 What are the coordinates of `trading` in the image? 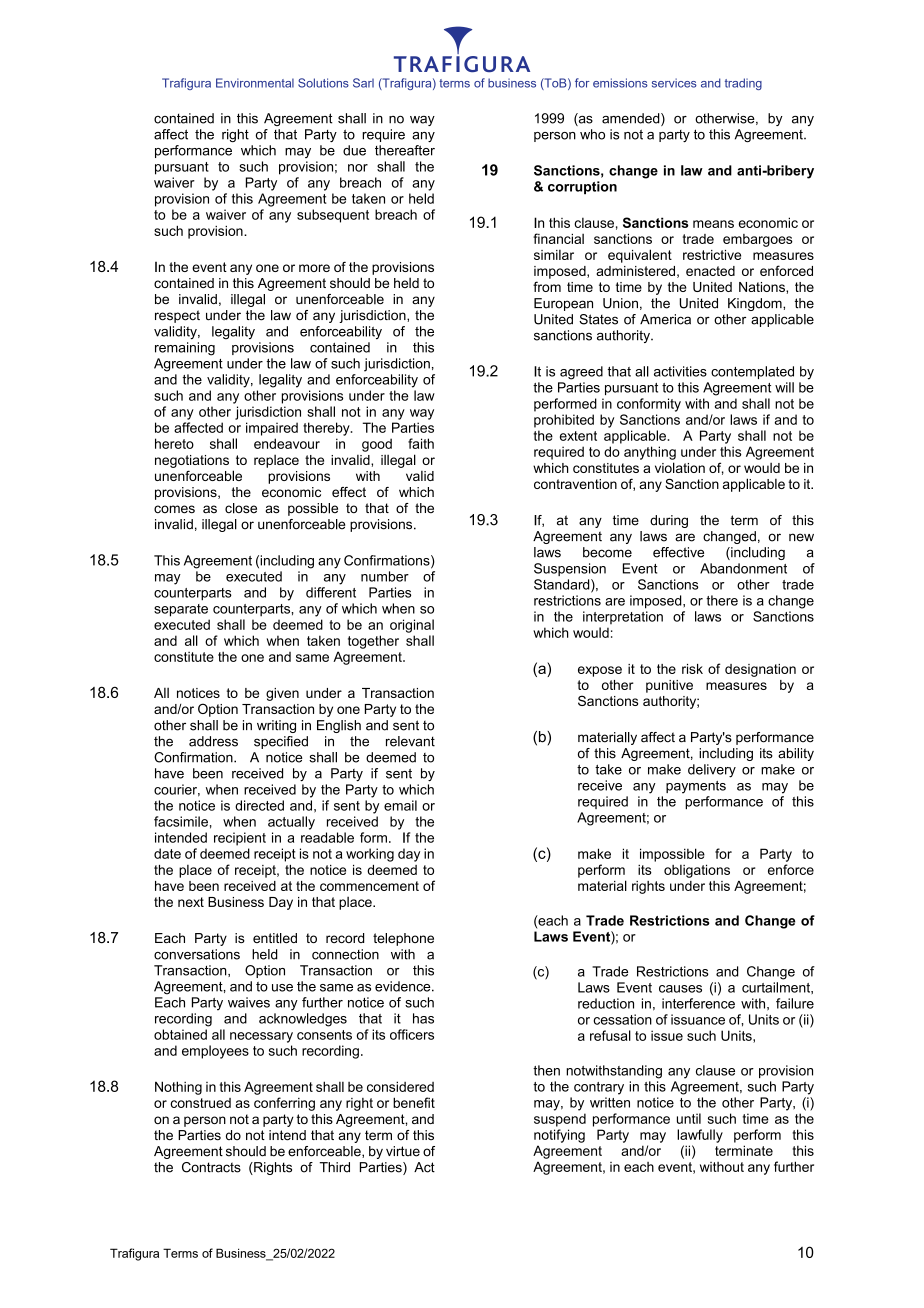 It's located at (743, 84).
